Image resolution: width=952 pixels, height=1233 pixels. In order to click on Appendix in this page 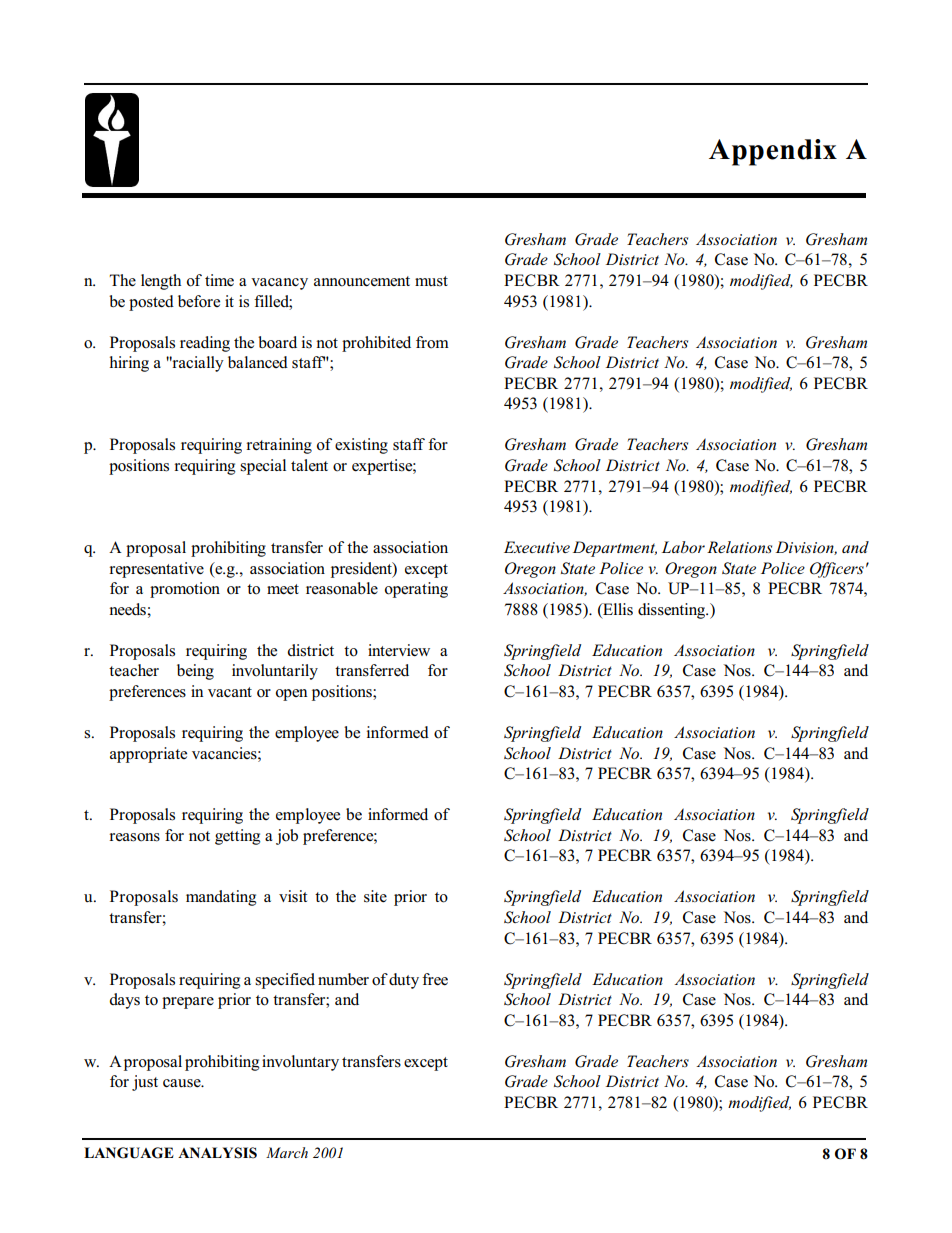, I will do `click(773, 152)`.
